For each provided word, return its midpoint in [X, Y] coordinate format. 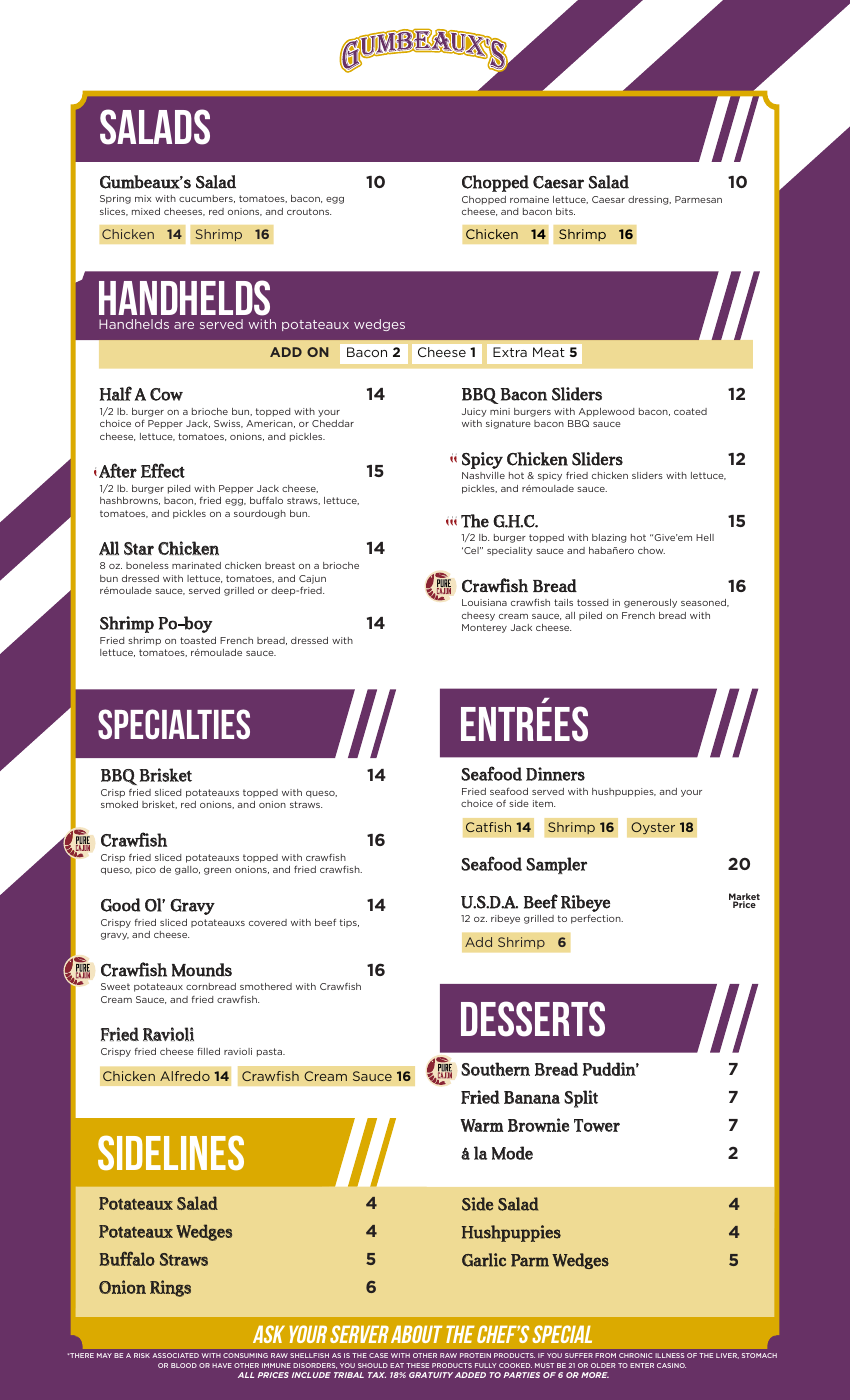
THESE [417, 1365]
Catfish [488, 827]
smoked [119, 804]
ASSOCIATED [175, 1355]
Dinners [555, 774]
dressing [649, 200]
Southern [495, 1069]
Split [581, 1099]
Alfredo [185, 1076]
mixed [146, 211]
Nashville [483, 475]
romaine [529, 199]
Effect [163, 470]
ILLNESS [669, 1355]
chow [651, 550]
